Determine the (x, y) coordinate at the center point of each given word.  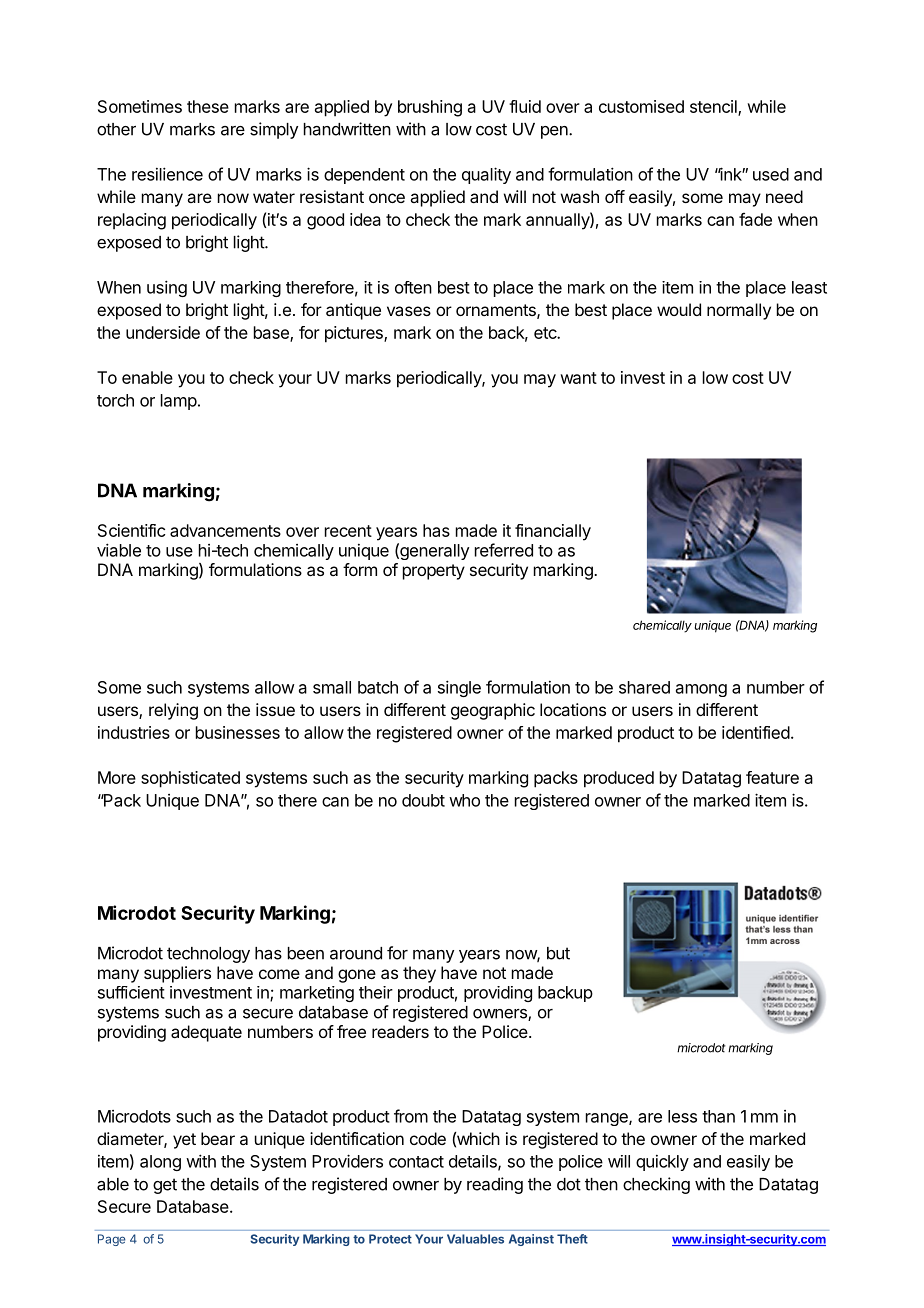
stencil (714, 107)
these (208, 106)
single (459, 688)
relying (173, 711)
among (701, 690)
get (165, 1186)
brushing (430, 108)
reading (495, 1185)
